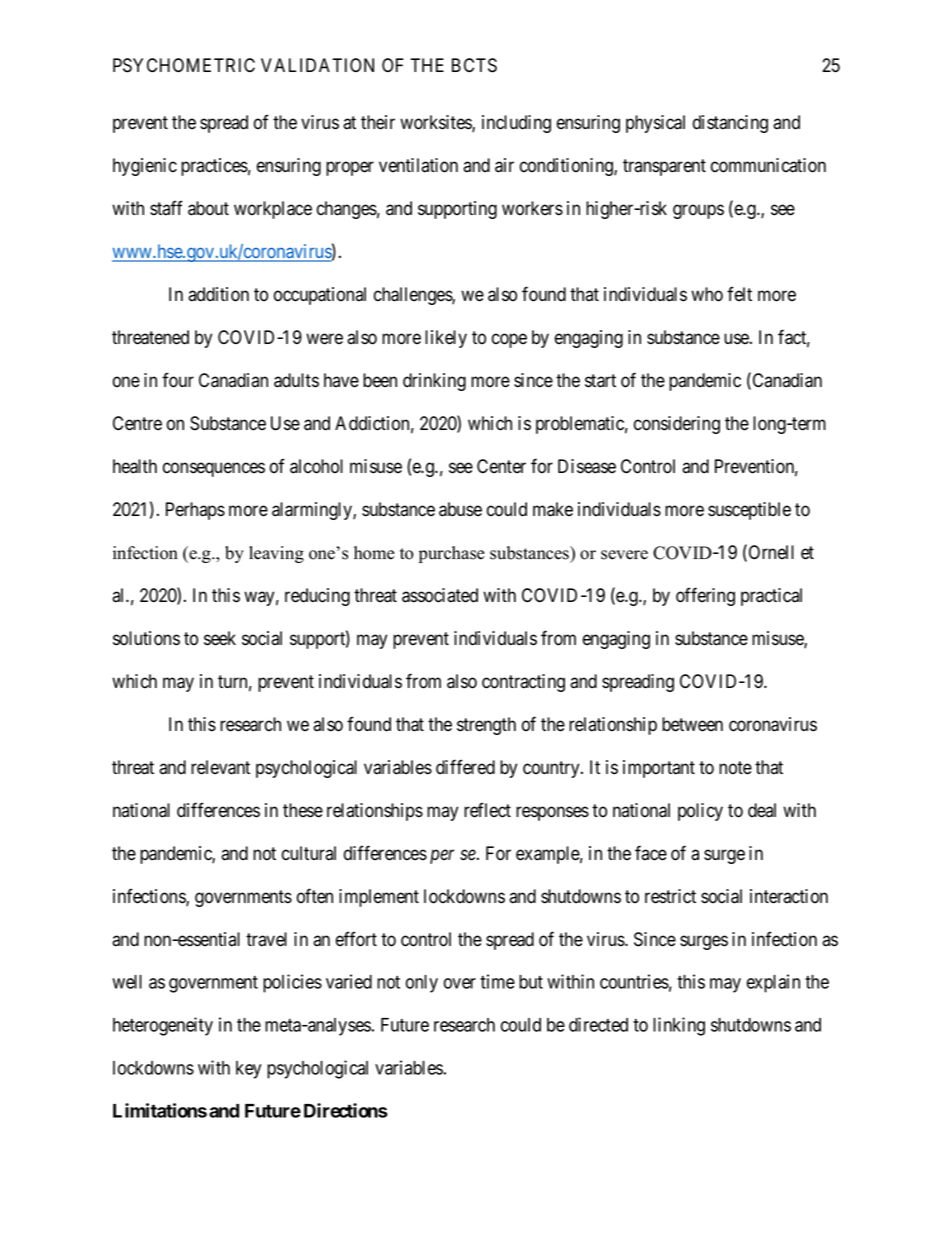  What do you see at coordinates (145, 167) in the image?
I see `hygienic` at bounding box center [145, 167].
